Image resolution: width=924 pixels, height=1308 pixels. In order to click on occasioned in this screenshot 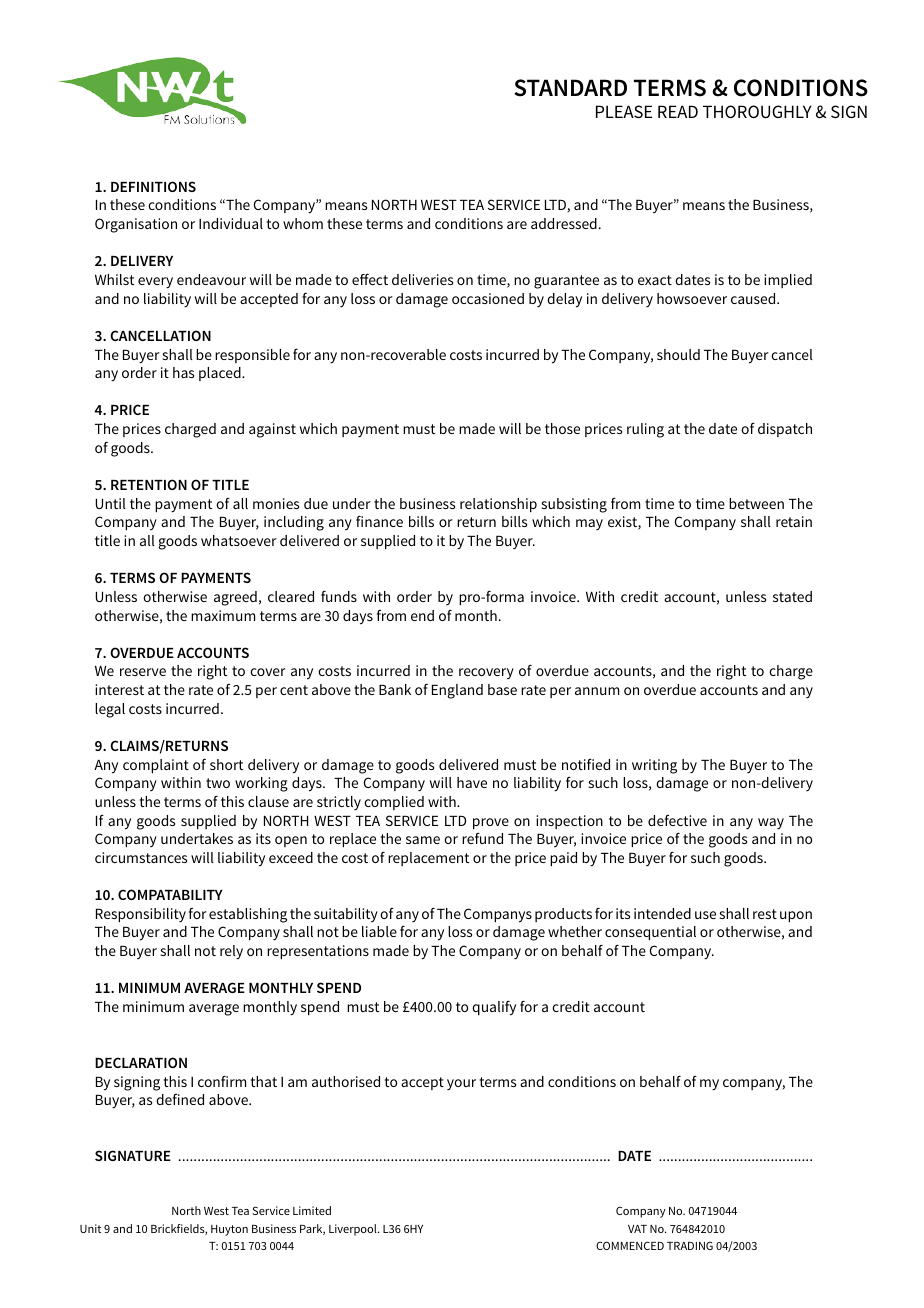, I will do `click(488, 298)`.
